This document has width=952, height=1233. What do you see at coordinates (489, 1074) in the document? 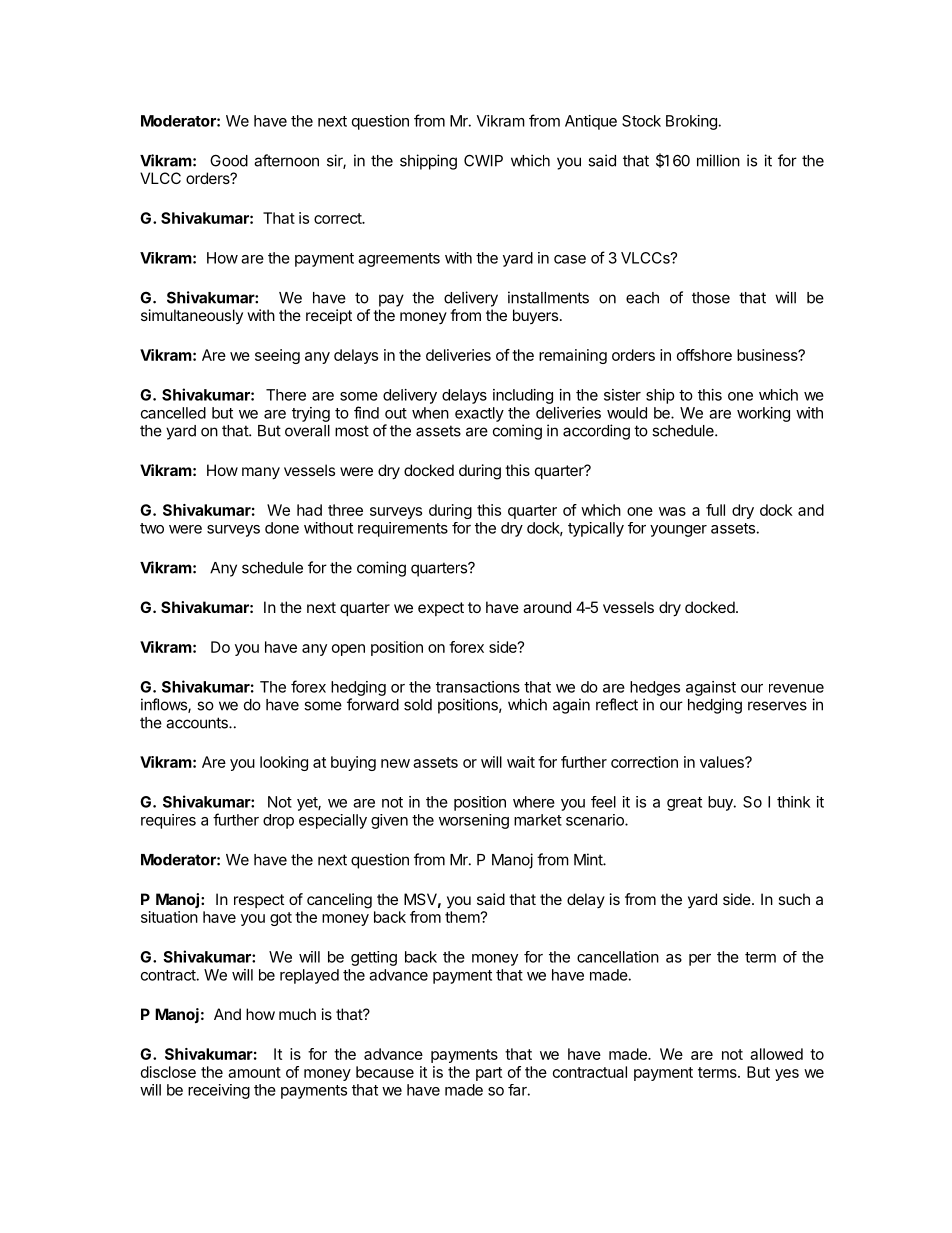
I see `part` at bounding box center [489, 1074].
